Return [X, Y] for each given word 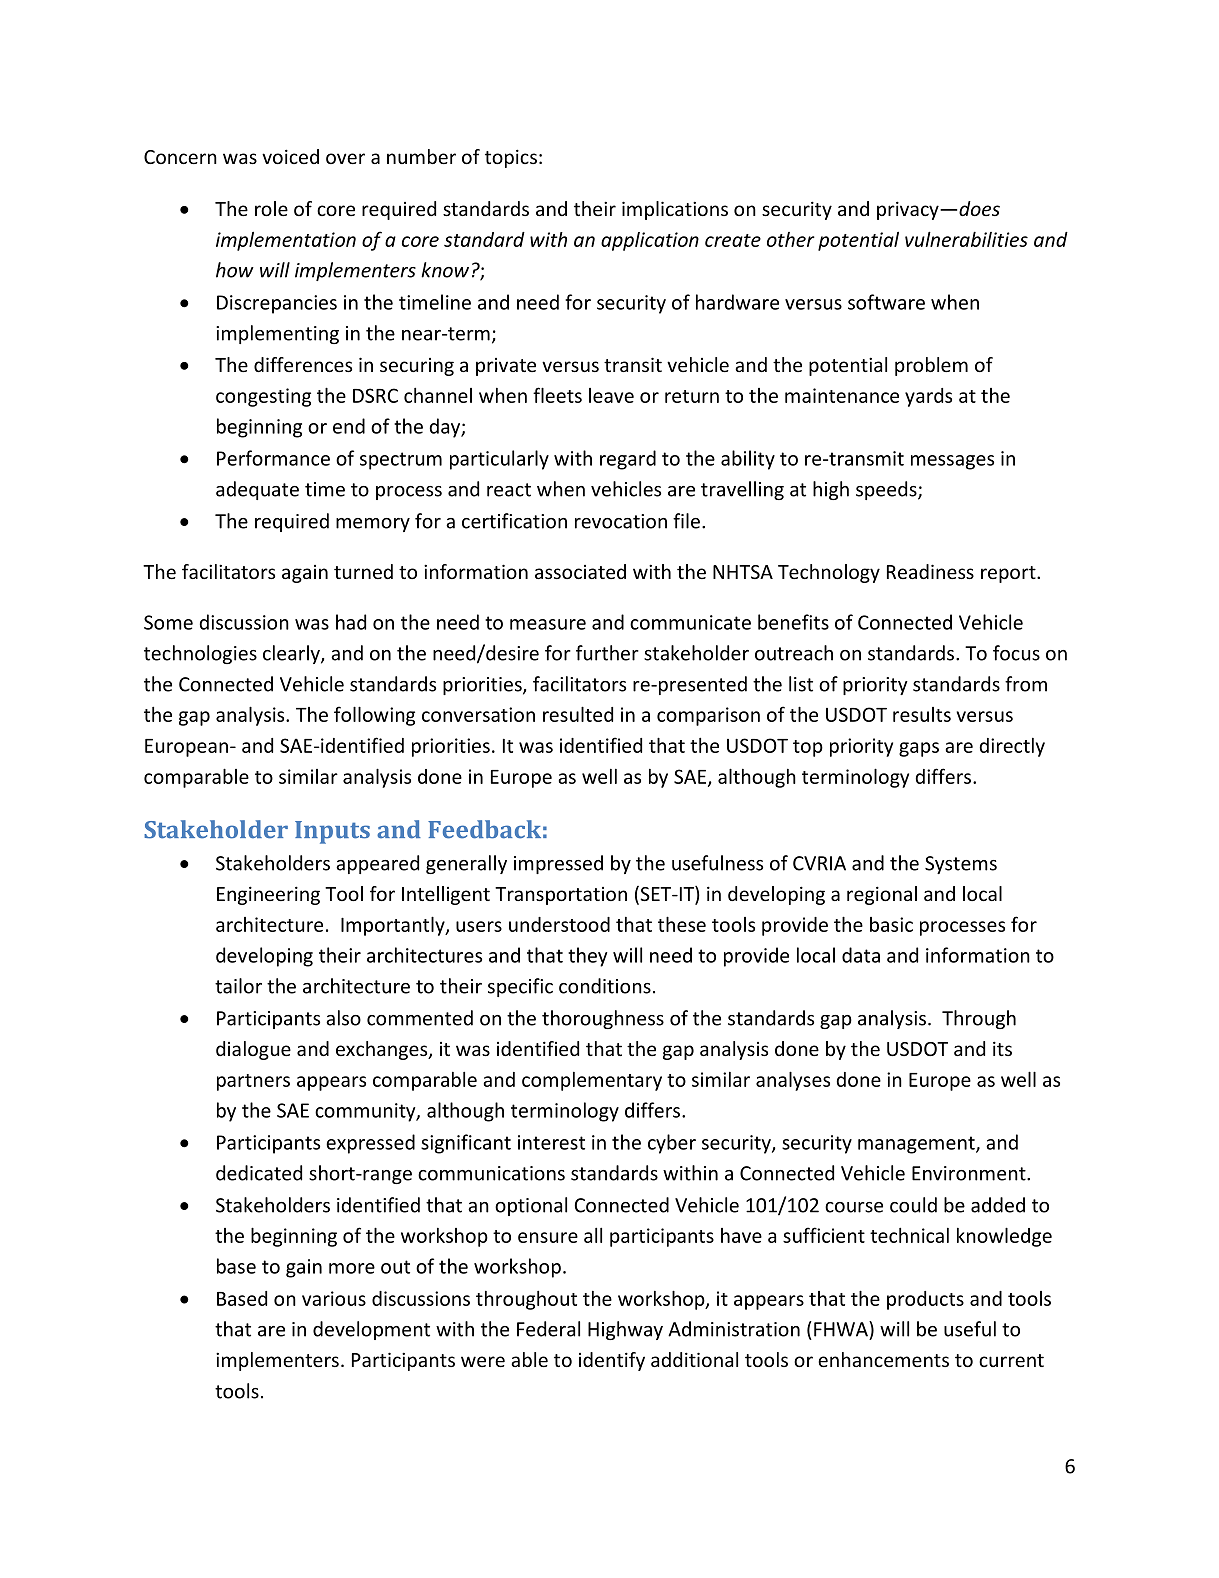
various [334, 1298]
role [271, 208]
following [374, 716]
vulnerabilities [966, 239]
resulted [578, 714]
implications [675, 210]
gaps [919, 749]
